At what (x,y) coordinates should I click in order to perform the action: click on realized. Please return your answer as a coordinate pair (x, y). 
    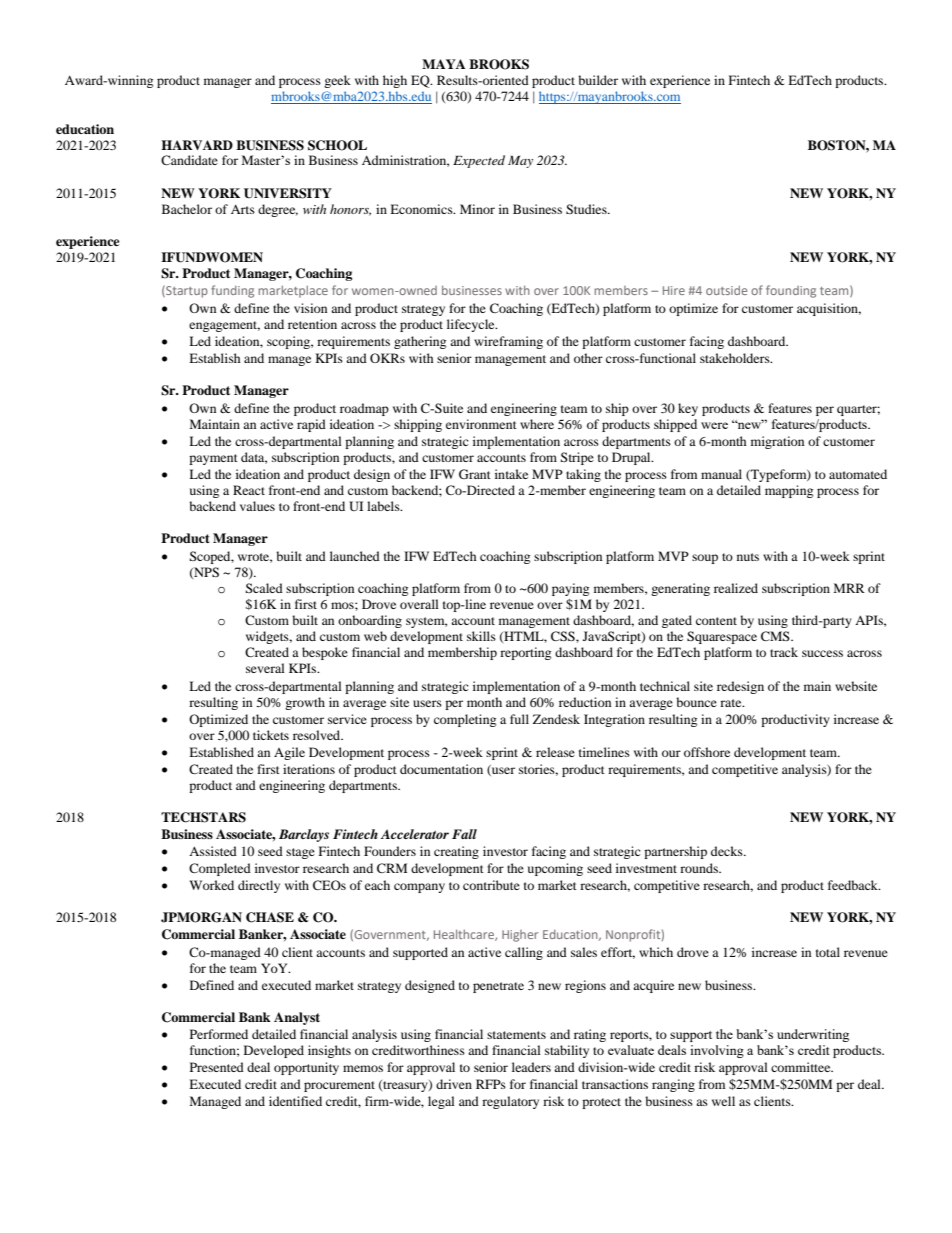
    Looking at the image, I should click on (736, 588).
